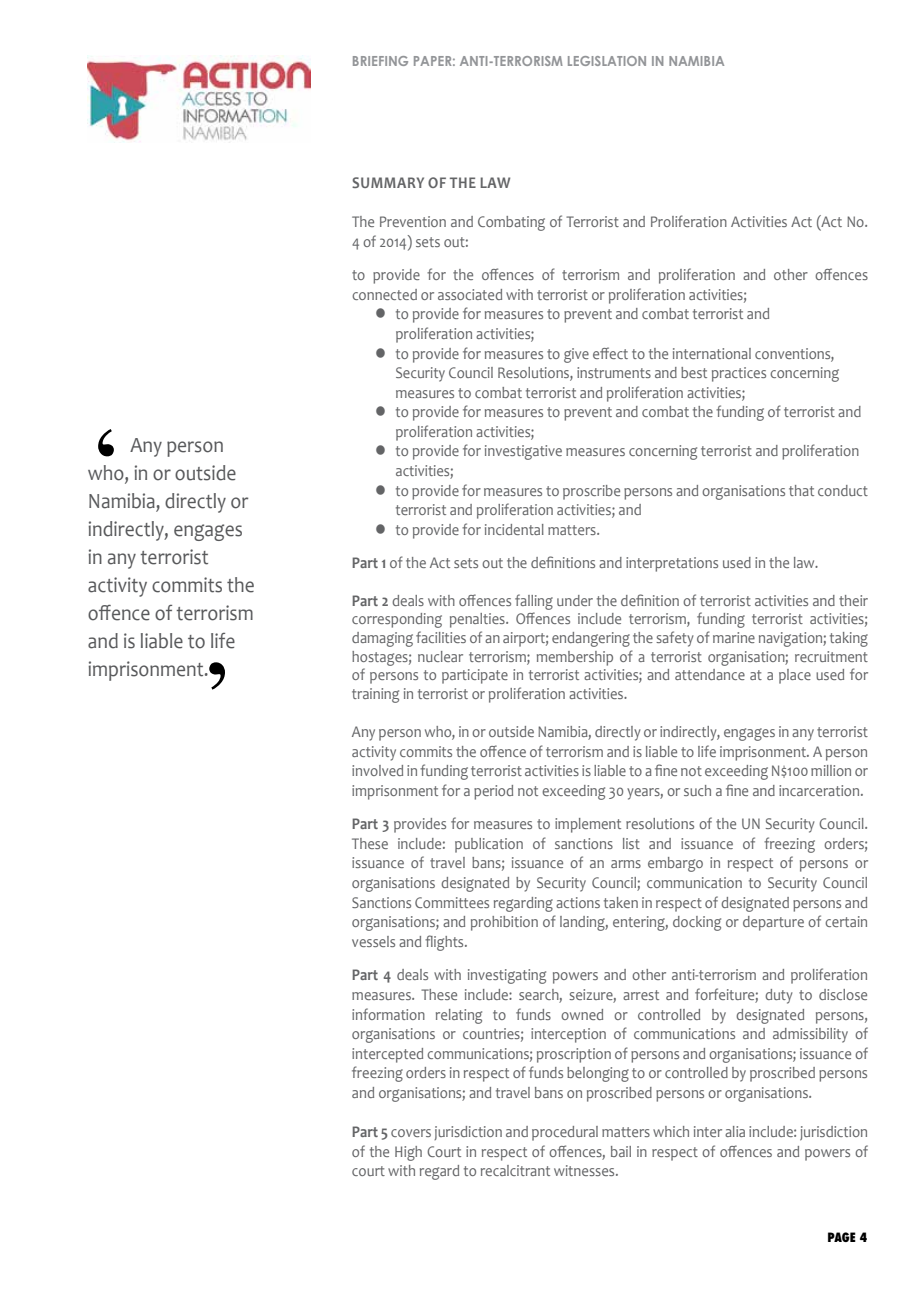 This screenshot has width=924, height=1308. Describe the element at coordinates (489, 845) in the screenshot. I see `publication` at that location.
